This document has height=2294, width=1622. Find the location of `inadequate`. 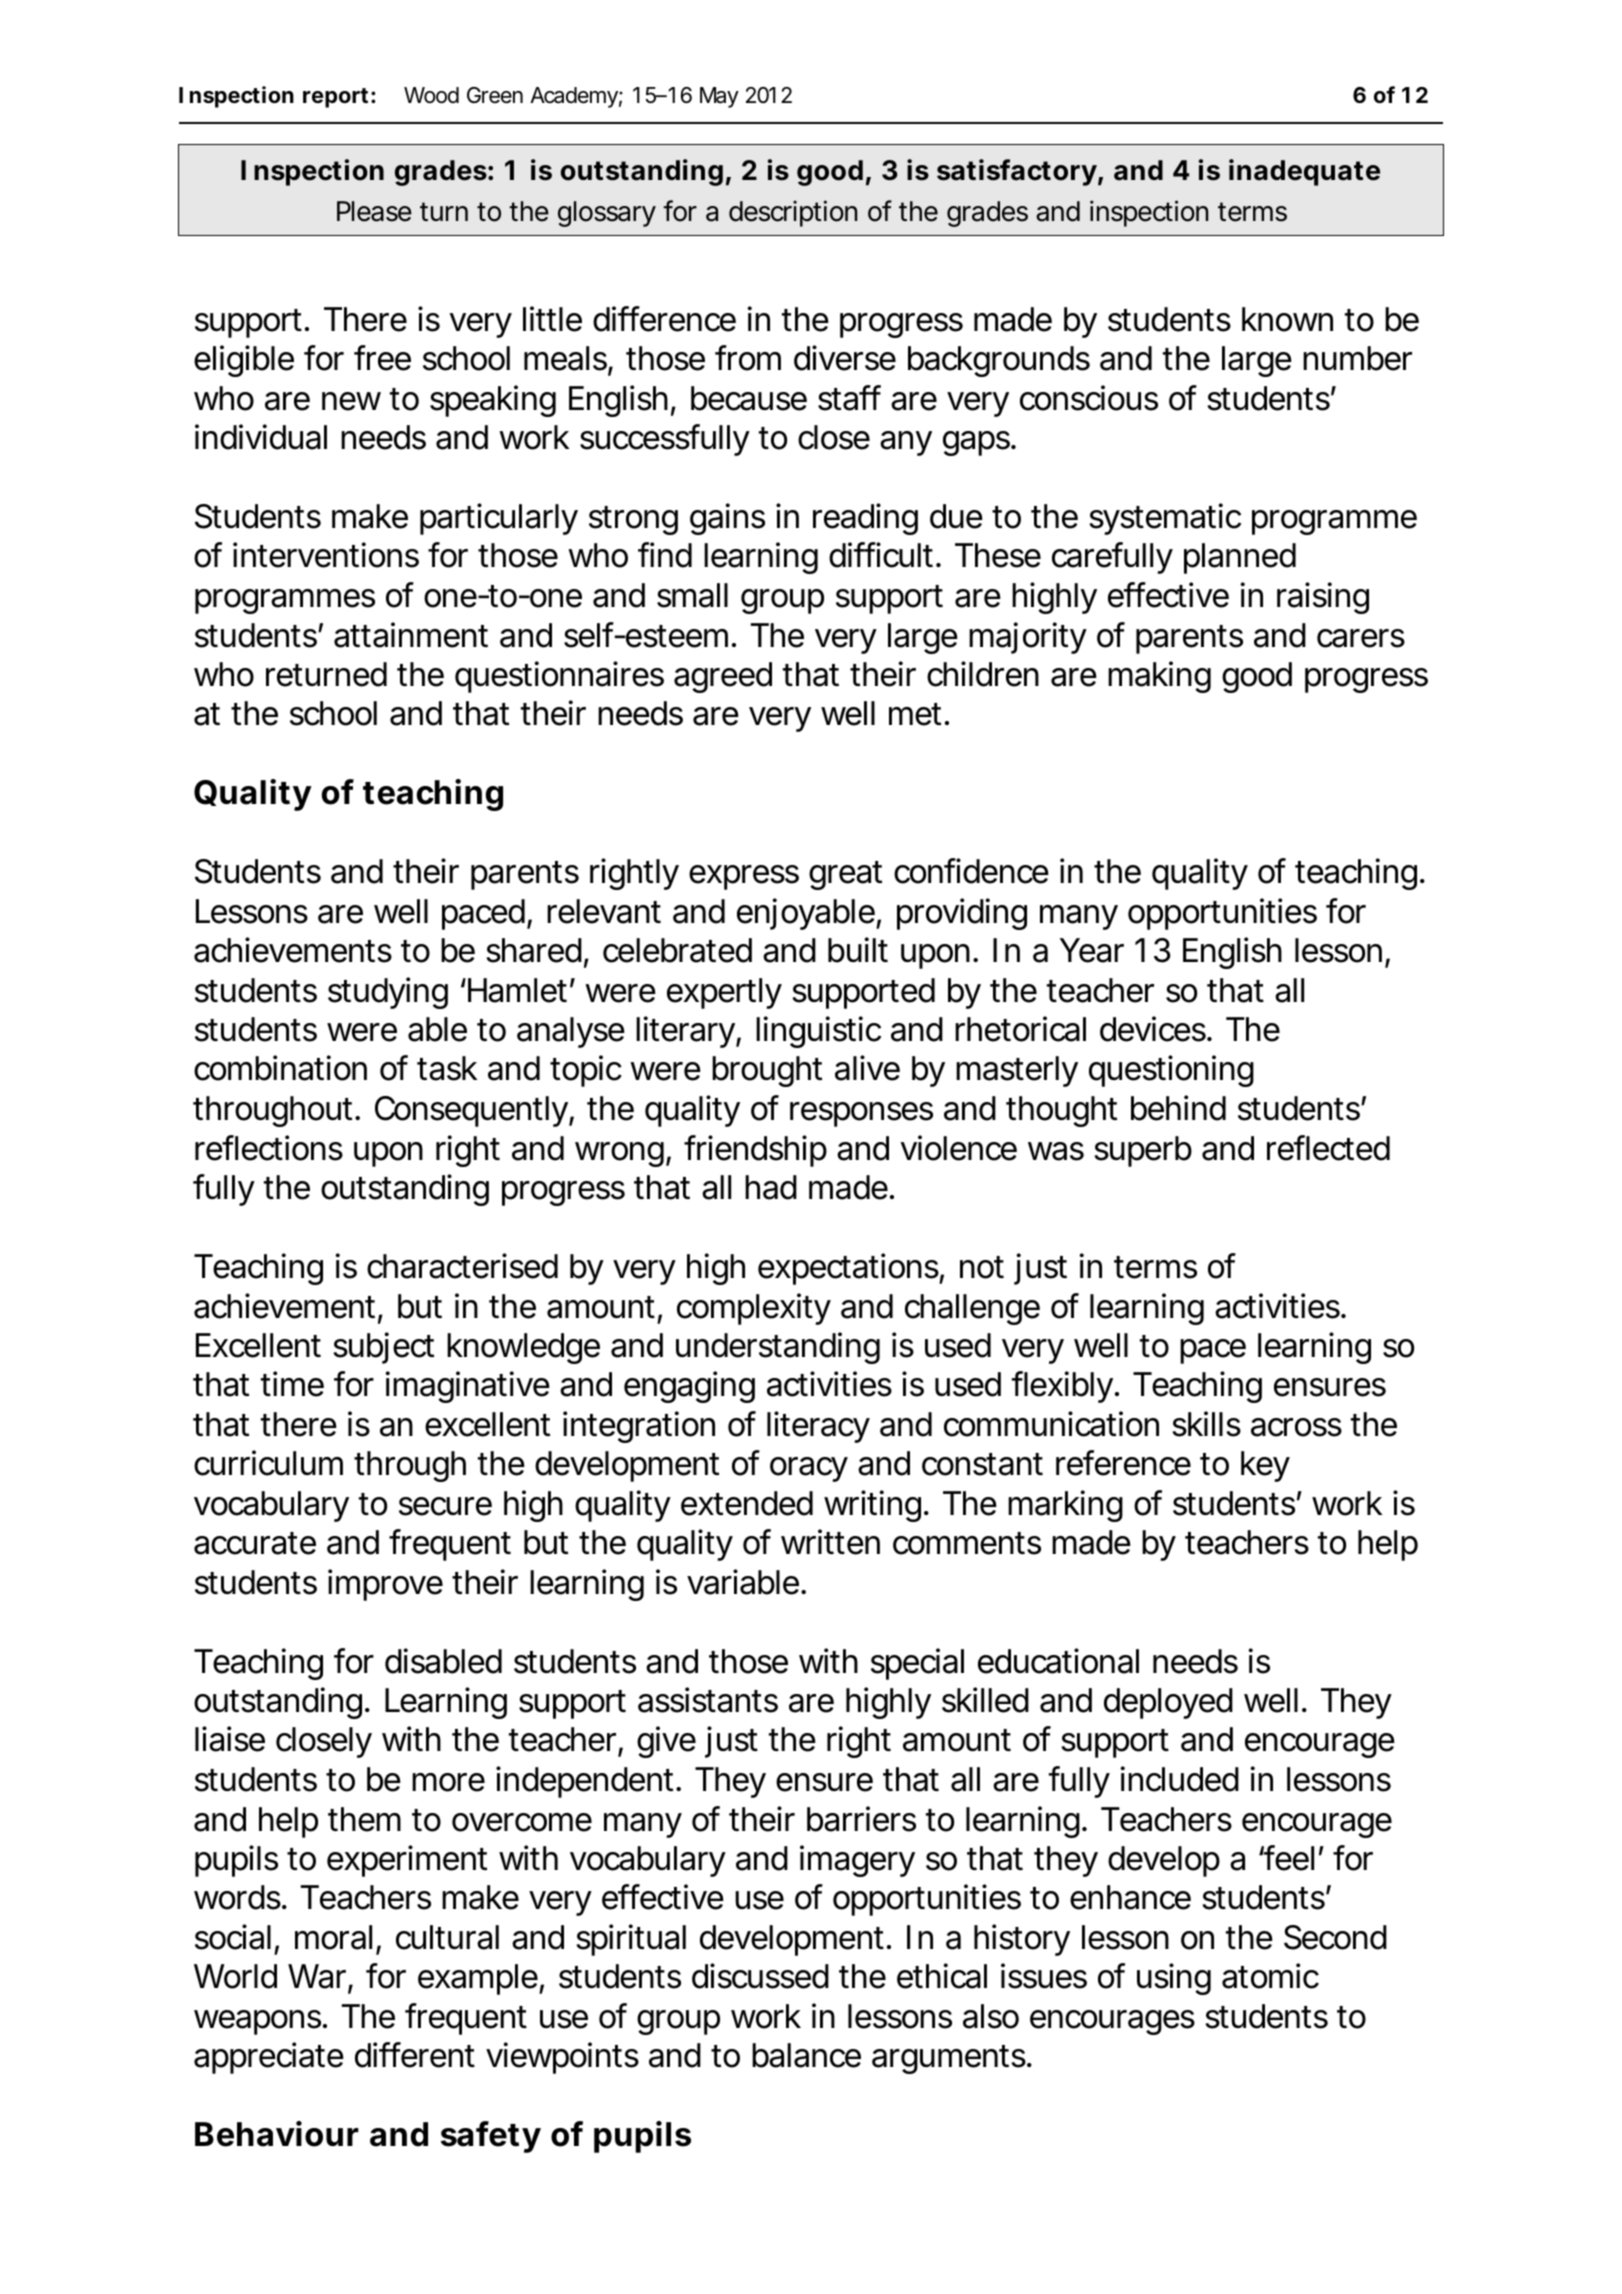

inadequate is located at coordinates (1304, 172).
